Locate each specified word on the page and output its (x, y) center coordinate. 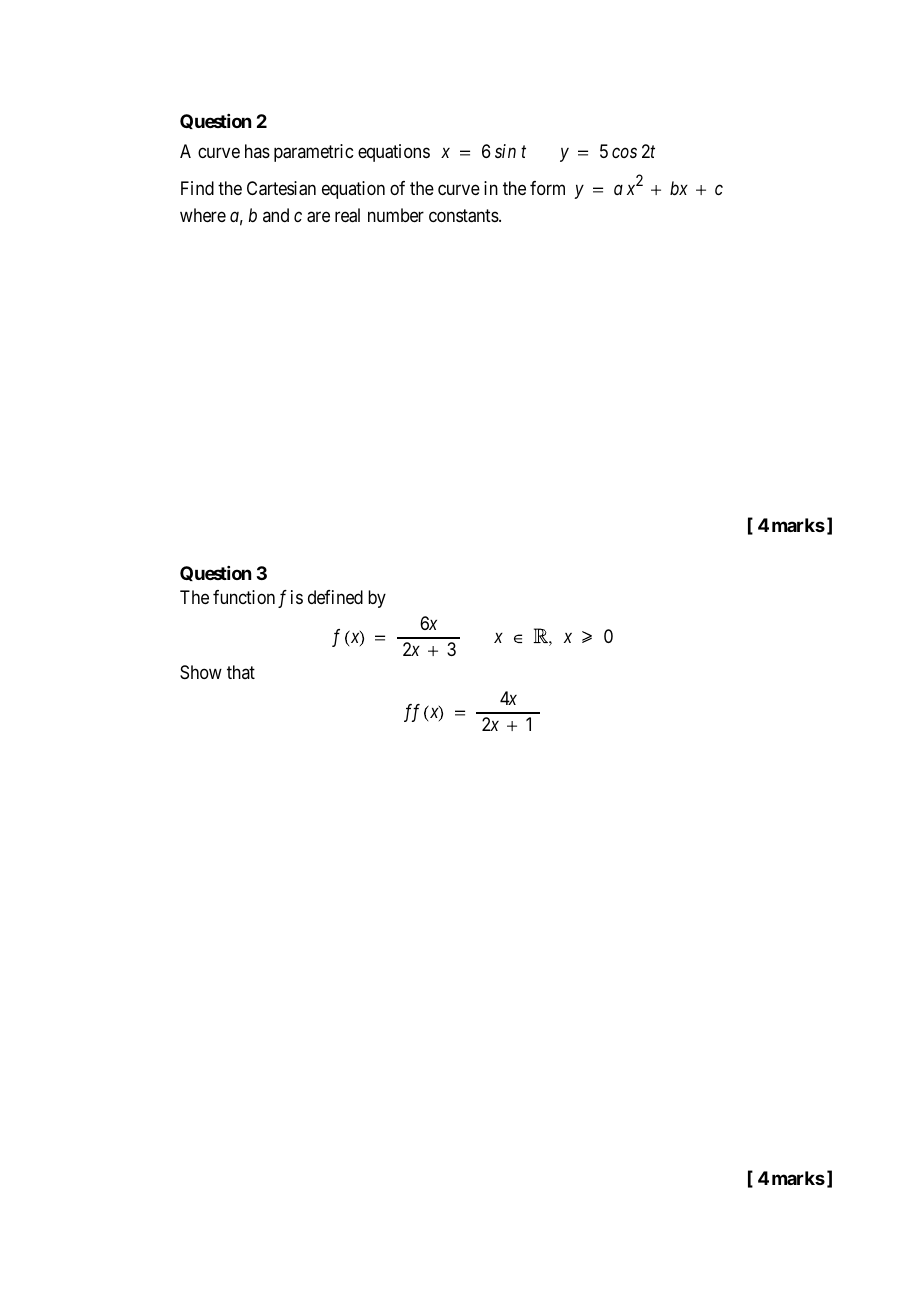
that (241, 672)
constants (464, 216)
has (257, 151)
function (244, 597)
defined (335, 597)
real (347, 215)
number (396, 215)
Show (201, 672)
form (547, 188)
